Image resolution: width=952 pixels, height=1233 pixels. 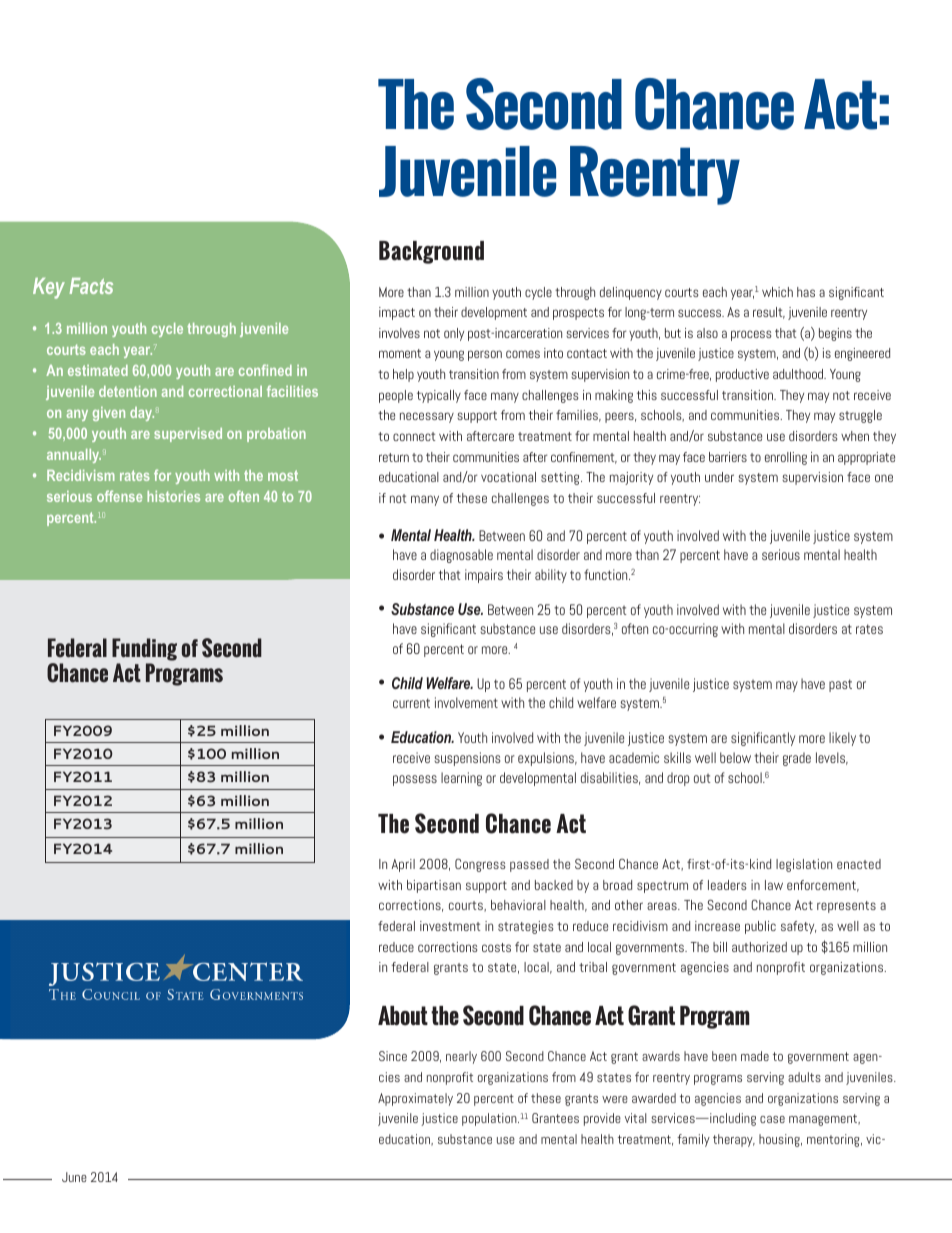 What do you see at coordinates (484, 576) in the screenshot?
I see `impairs` at bounding box center [484, 576].
